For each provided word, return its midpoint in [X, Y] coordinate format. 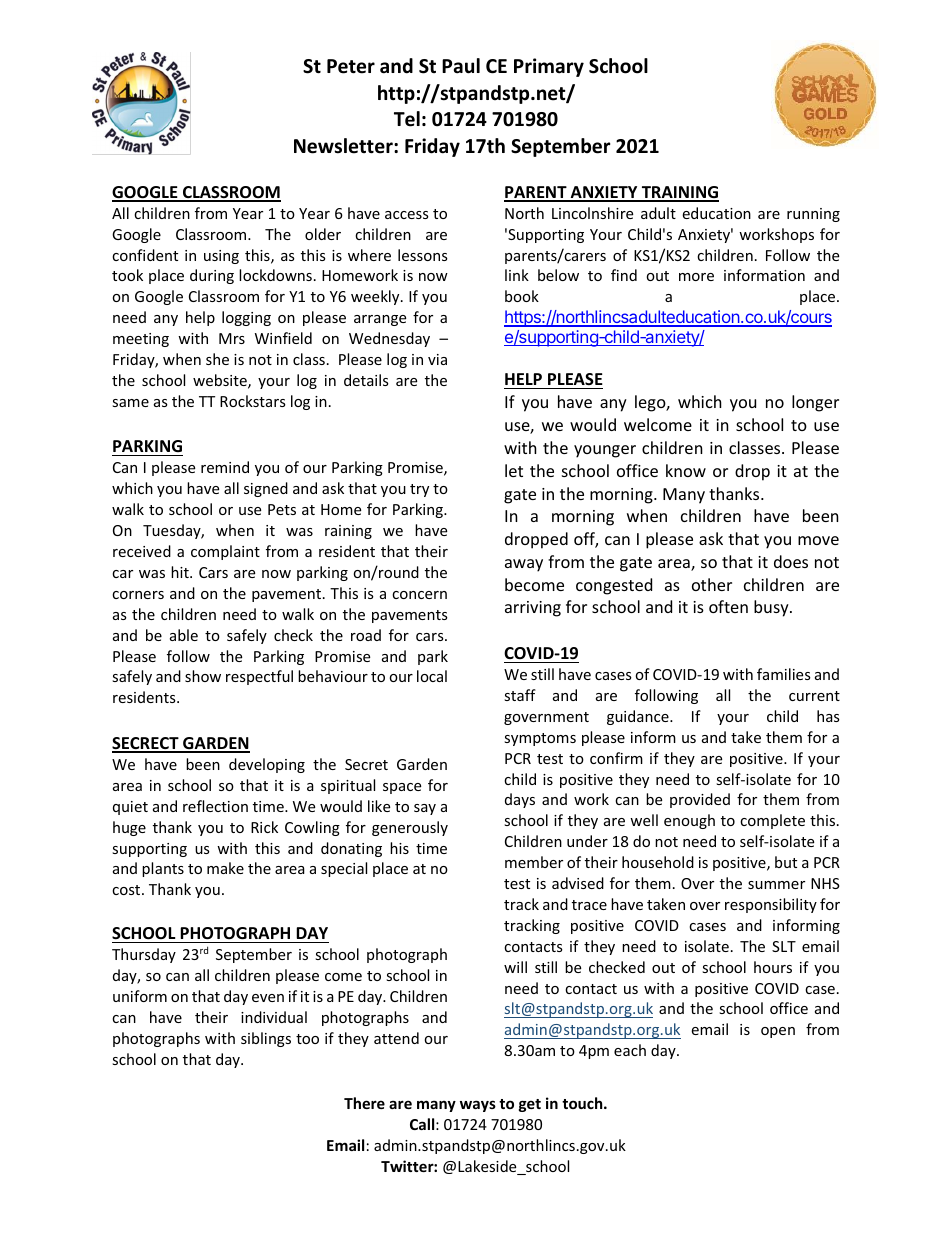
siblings [266, 1039]
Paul [461, 66]
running [813, 215]
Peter [351, 66]
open [778, 1032]
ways [478, 1106]
